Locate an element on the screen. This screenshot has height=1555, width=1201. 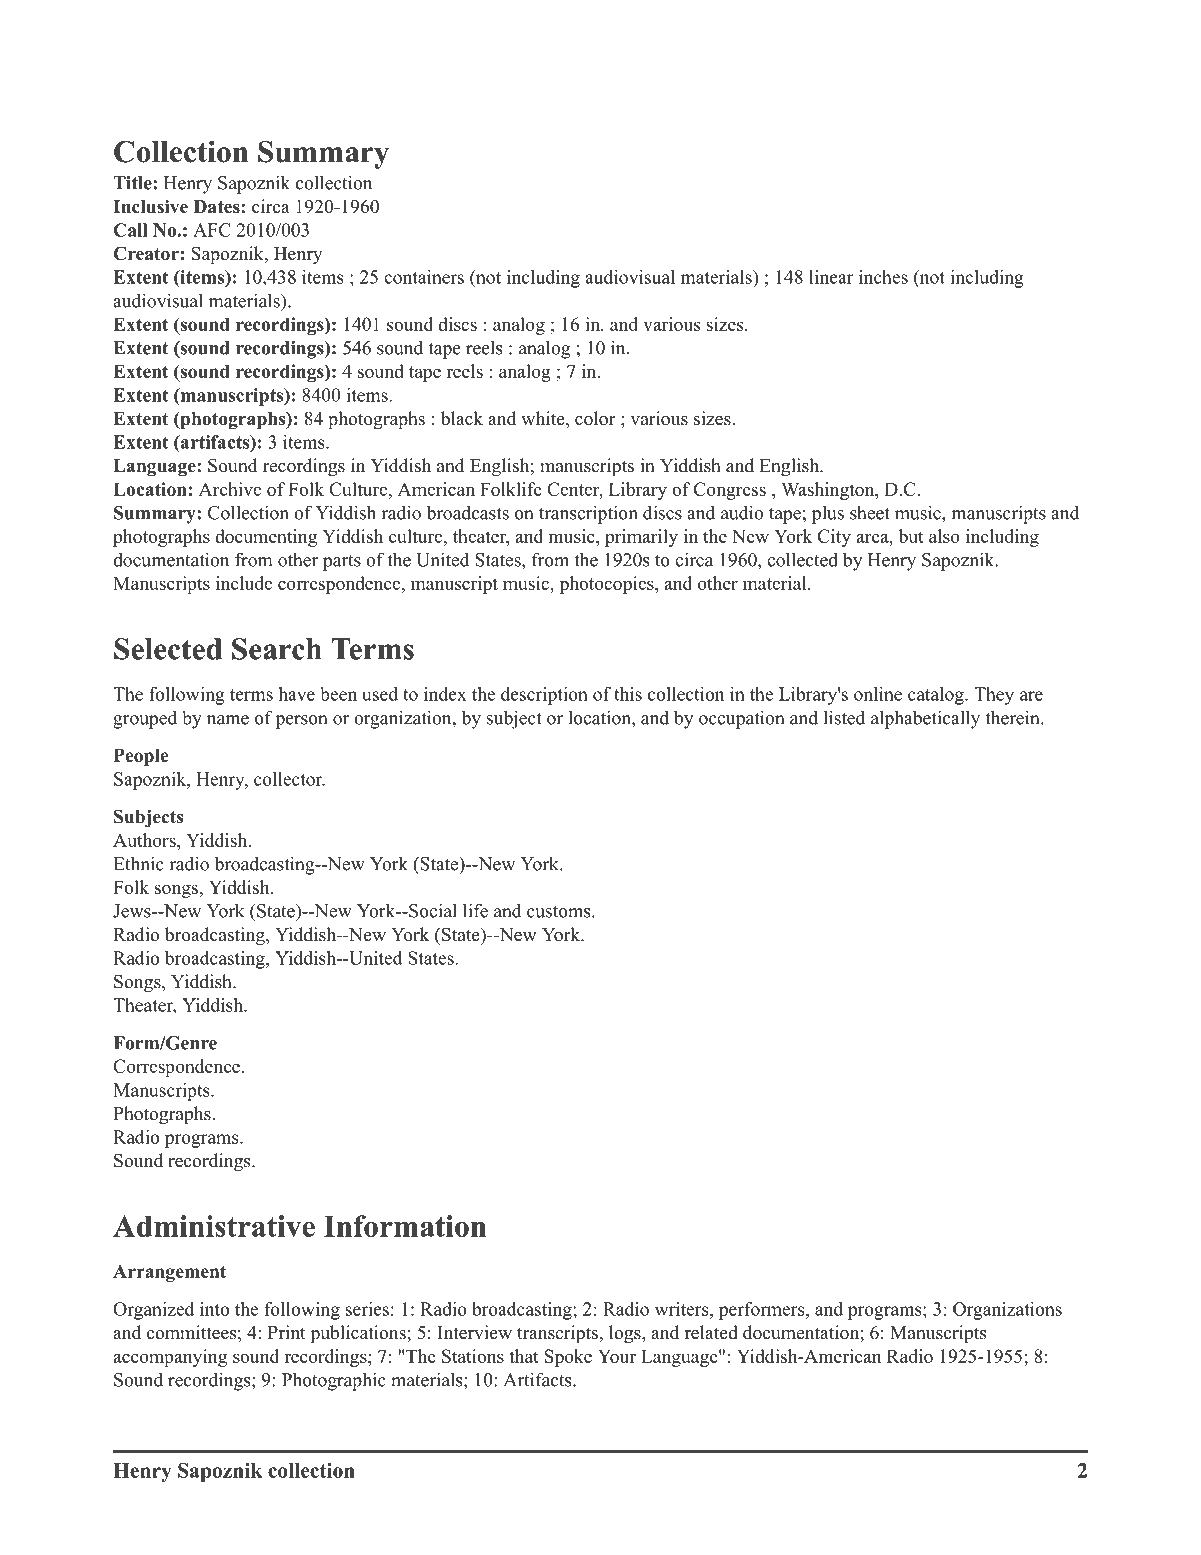
related is located at coordinates (711, 1332).
